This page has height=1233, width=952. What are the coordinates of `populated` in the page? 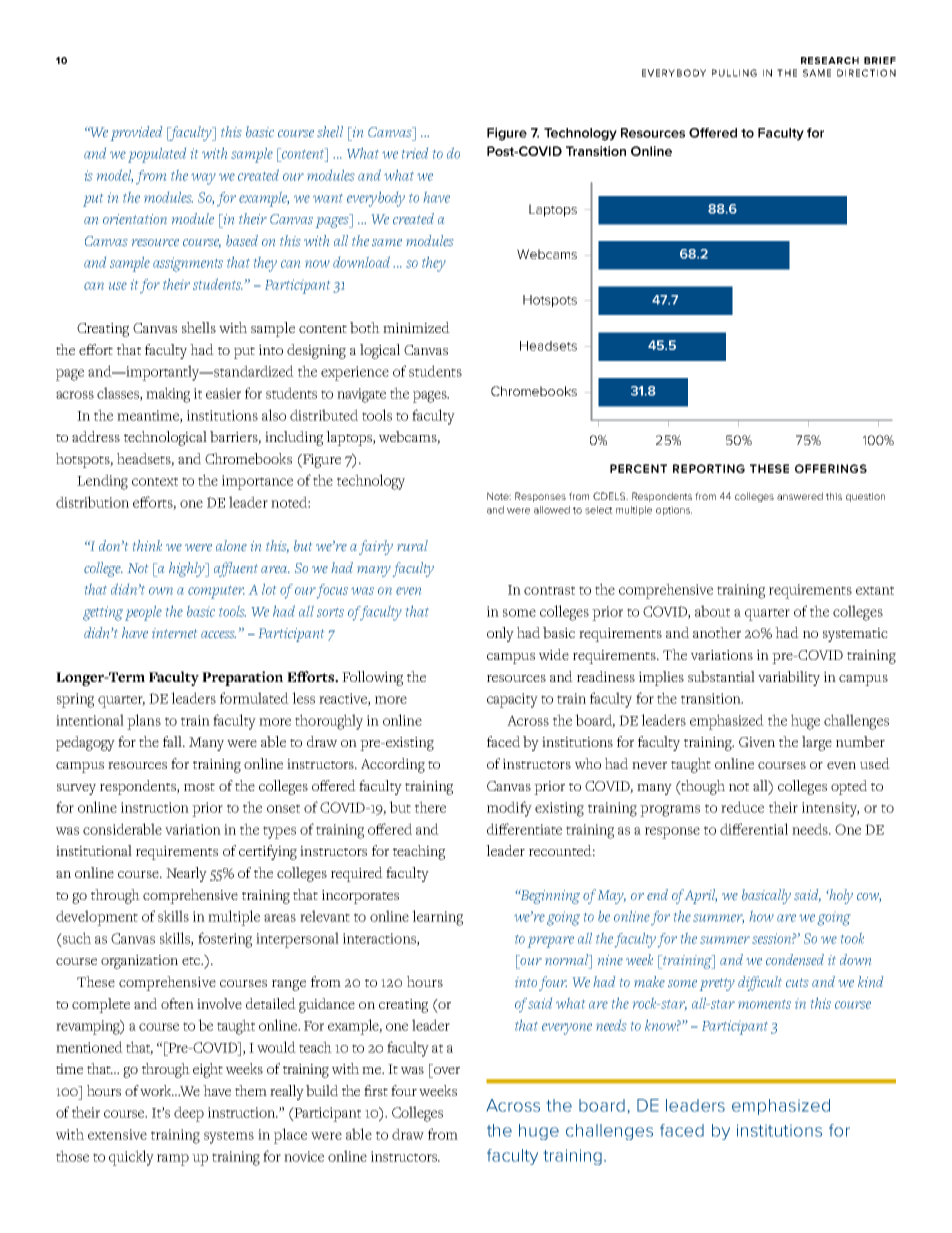 It's located at (157, 155).
